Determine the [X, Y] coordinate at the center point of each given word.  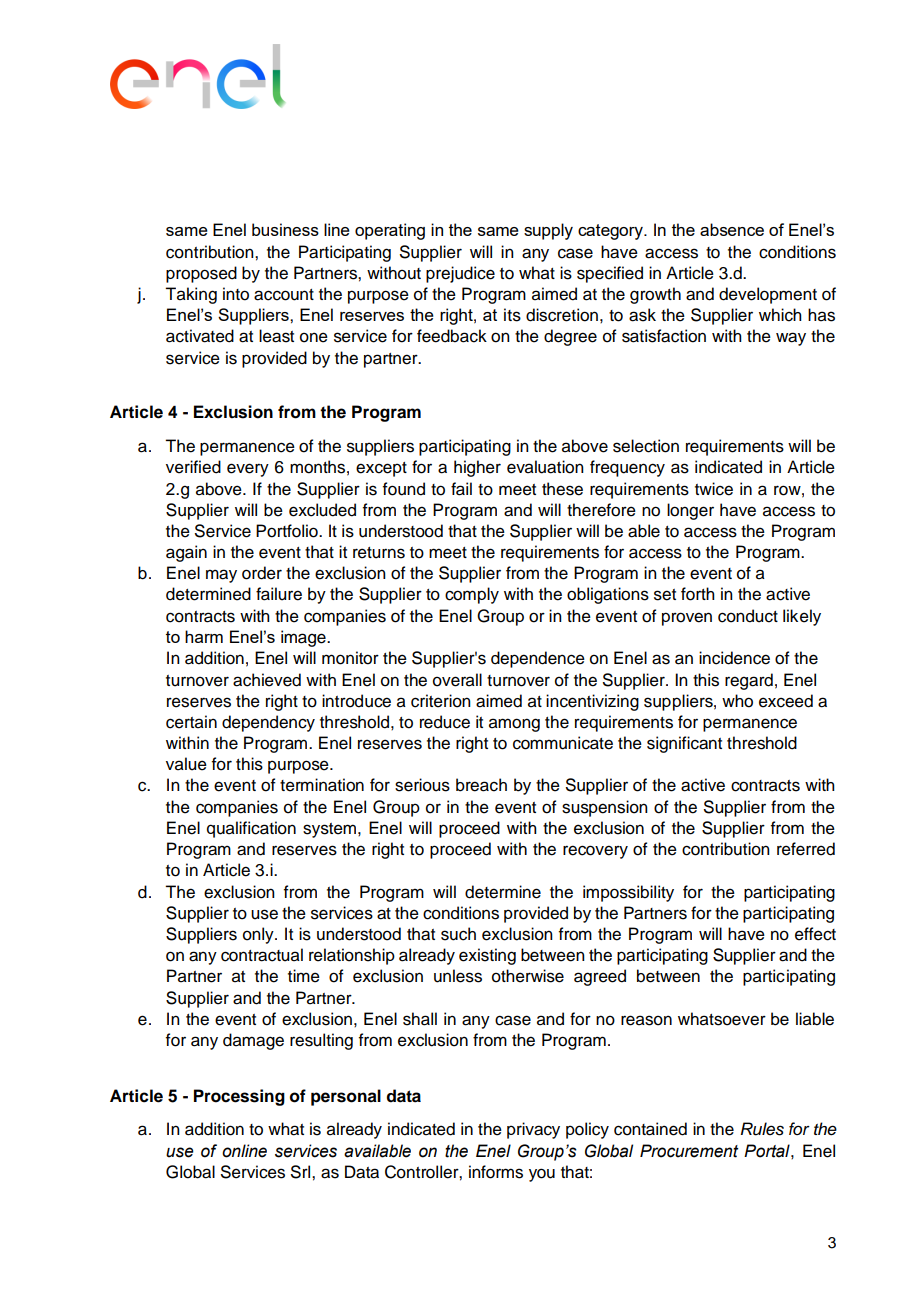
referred [806, 849]
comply [472, 595]
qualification [251, 829]
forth [698, 594]
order [262, 573]
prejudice [460, 274]
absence [732, 229]
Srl [302, 1172]
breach [481, 785]
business [285, 229]
